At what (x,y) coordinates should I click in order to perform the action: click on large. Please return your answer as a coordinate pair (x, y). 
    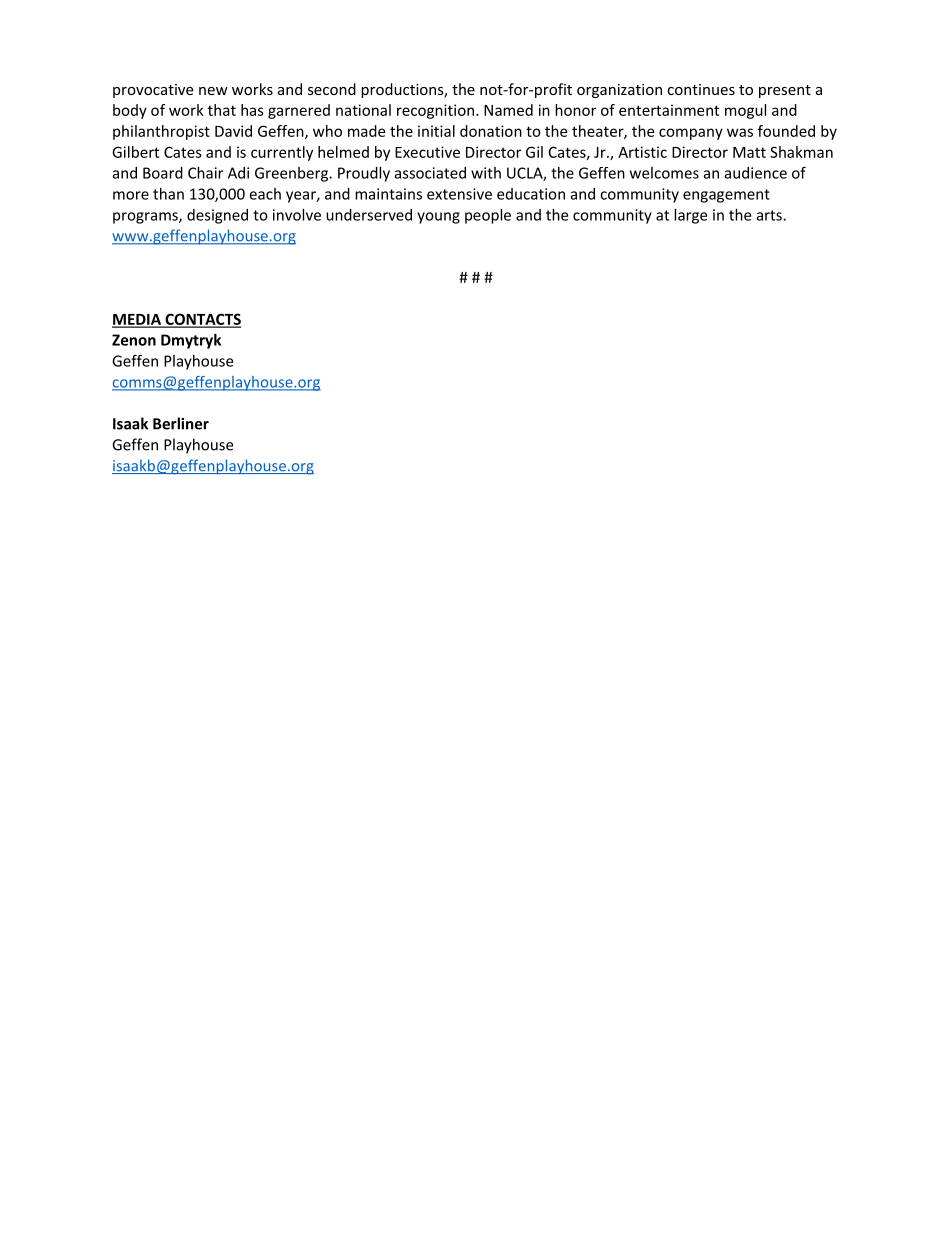
    Looking at the image, I should click on (690, 216).
